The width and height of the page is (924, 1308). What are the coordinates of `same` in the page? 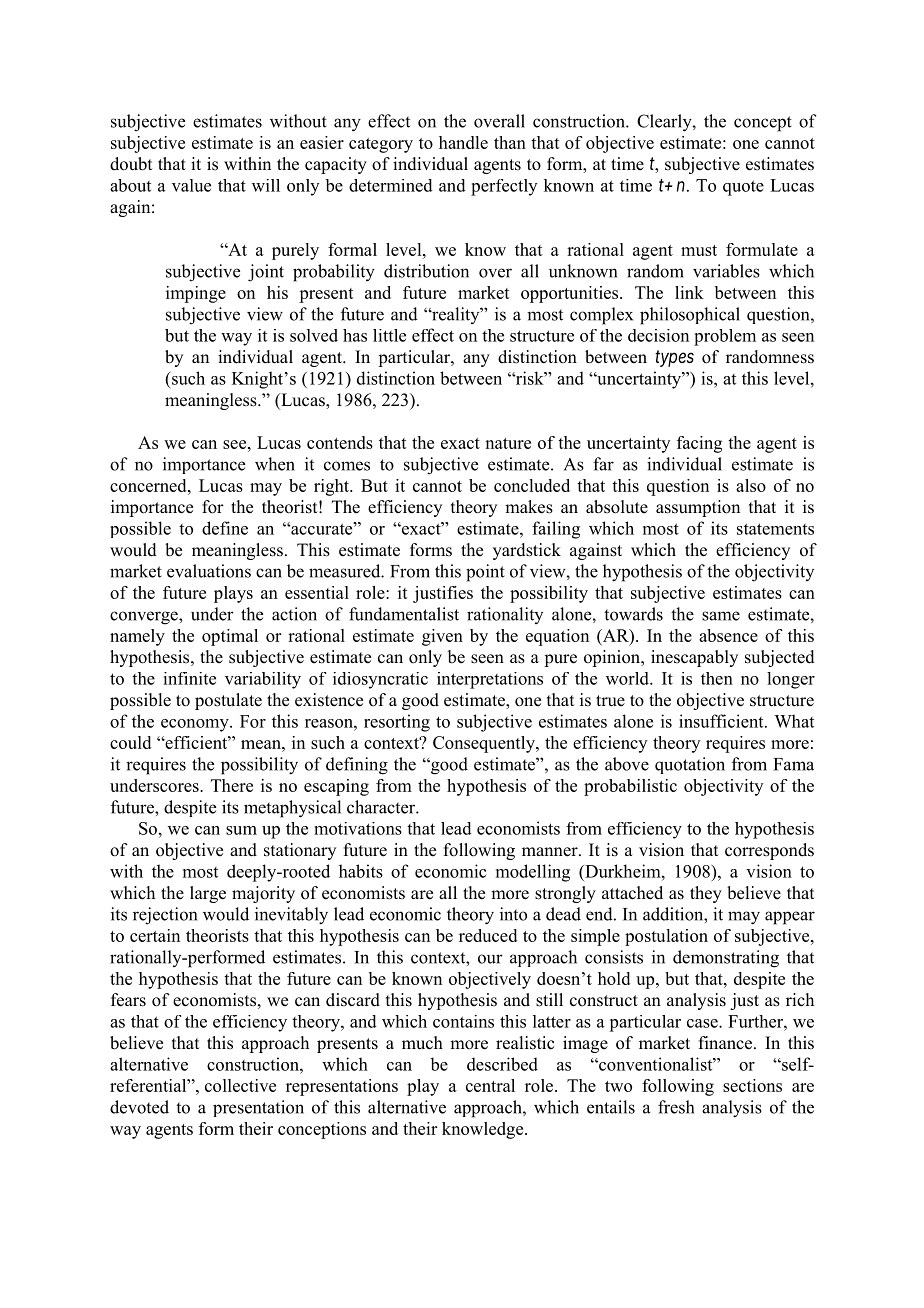 It's located at (721, 616).
